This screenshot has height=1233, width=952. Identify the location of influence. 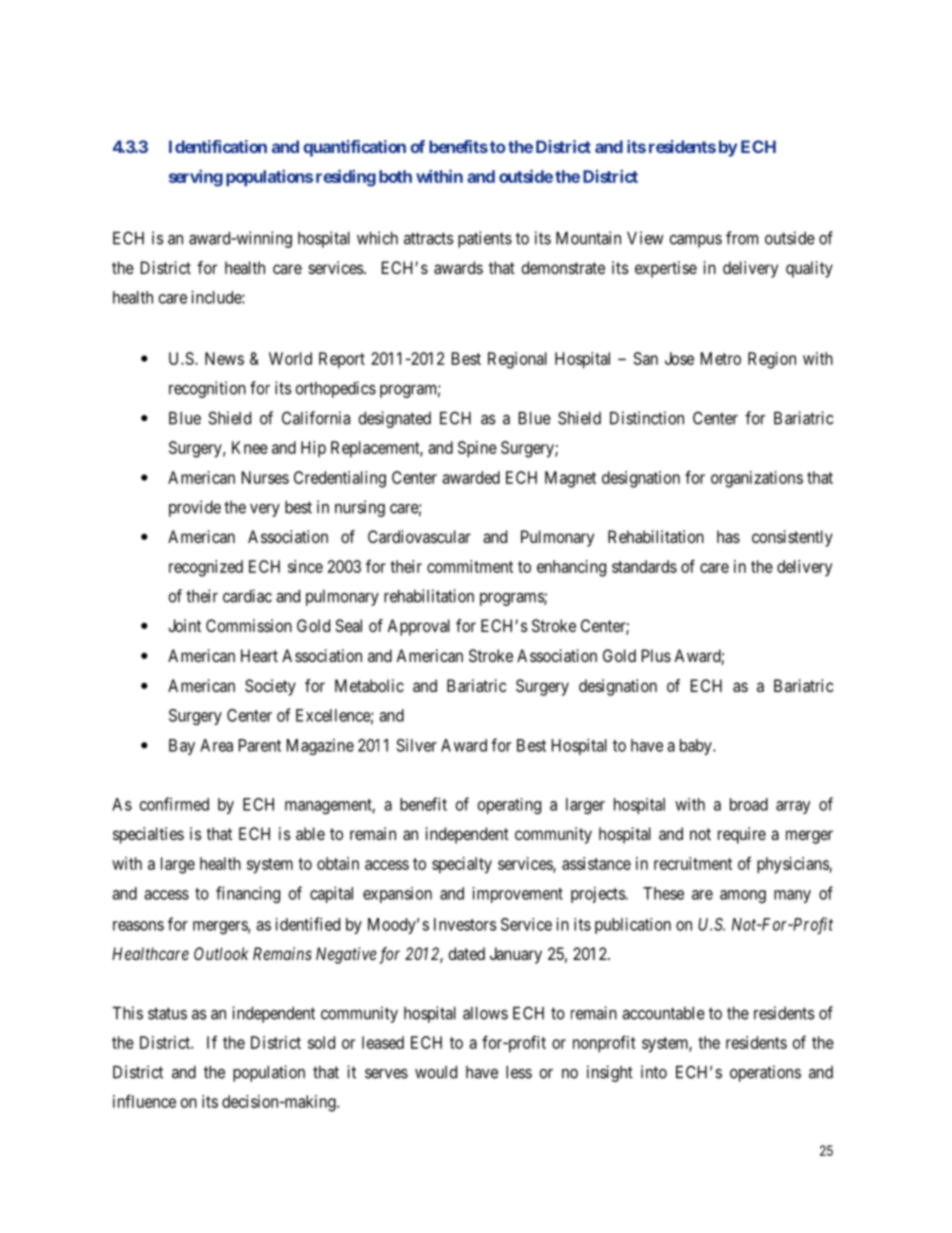
(144, 1101).
